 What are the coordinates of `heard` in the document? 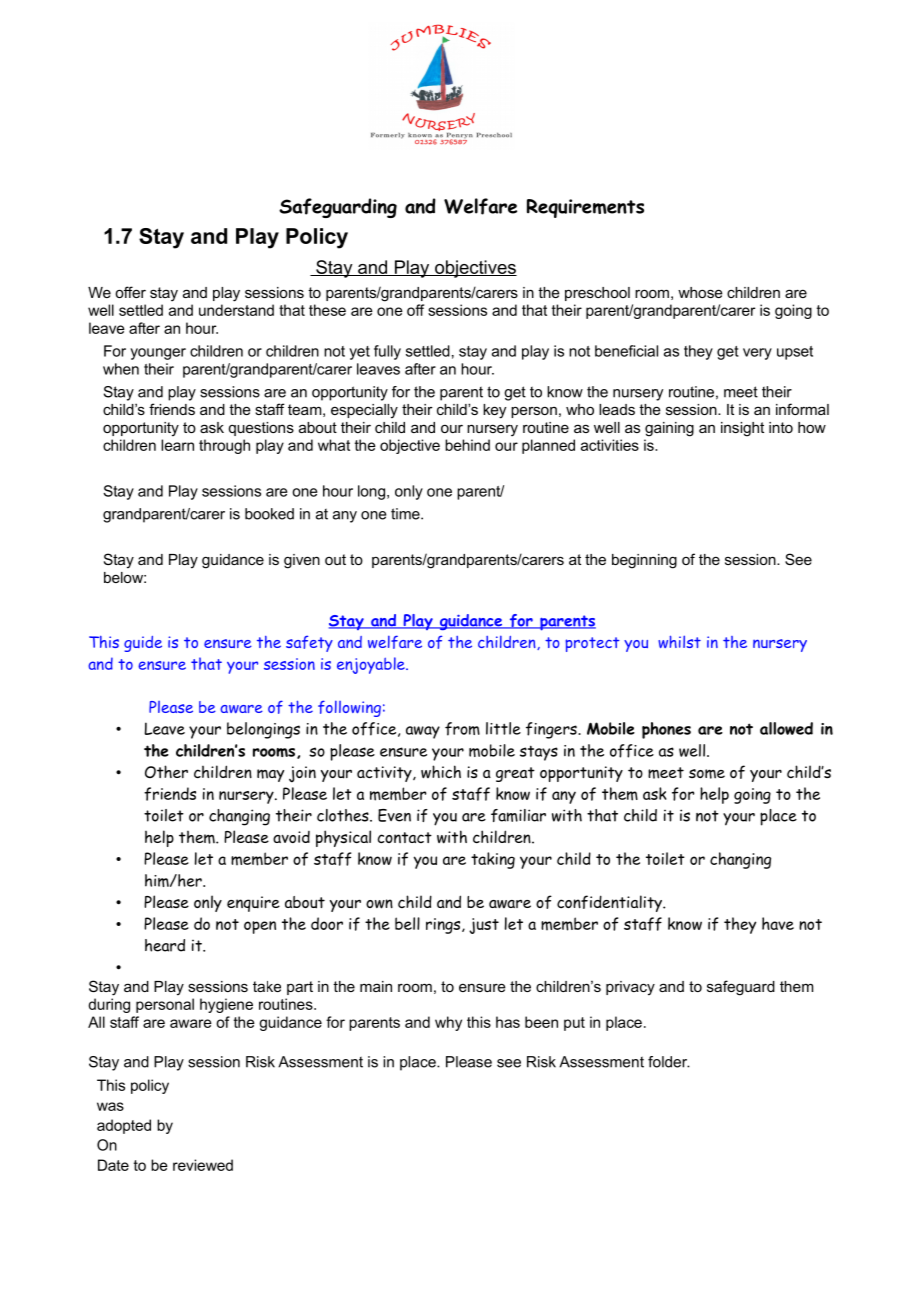 It's located at (165, 945).
